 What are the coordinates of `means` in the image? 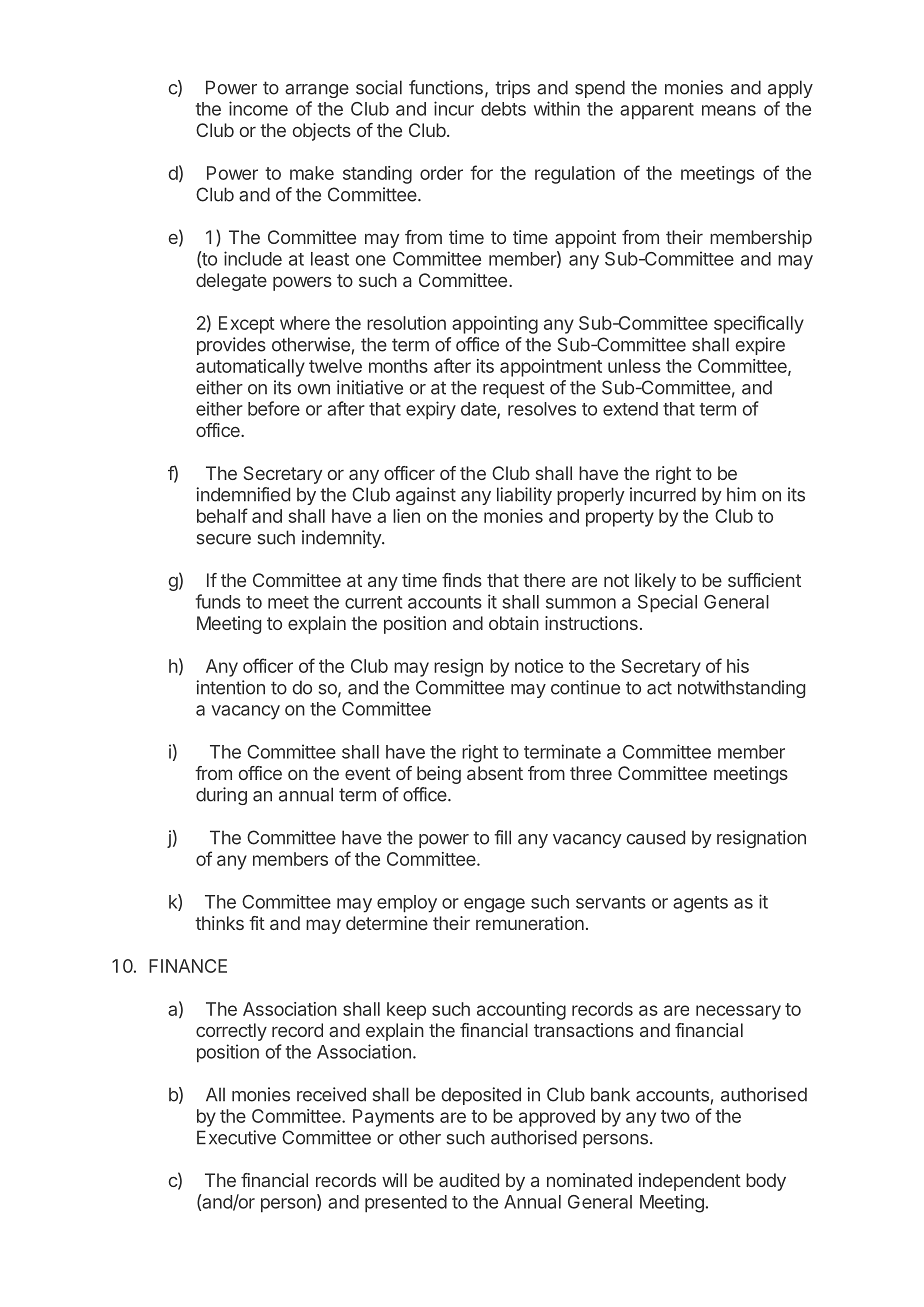 It's located at (729, 110).
